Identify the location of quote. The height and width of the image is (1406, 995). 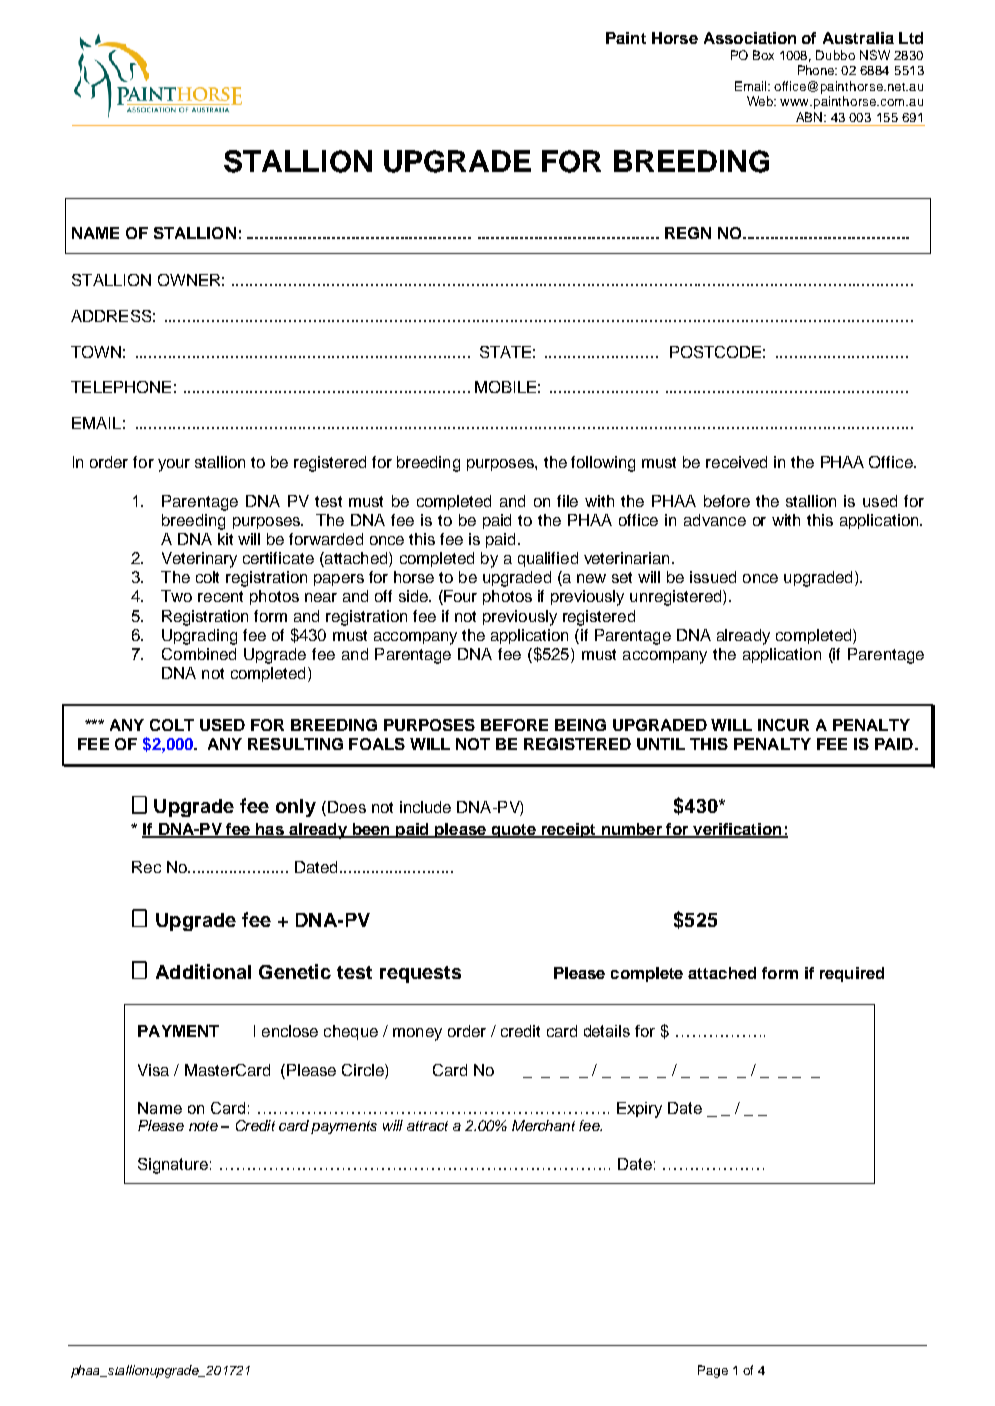
(514, 831).
